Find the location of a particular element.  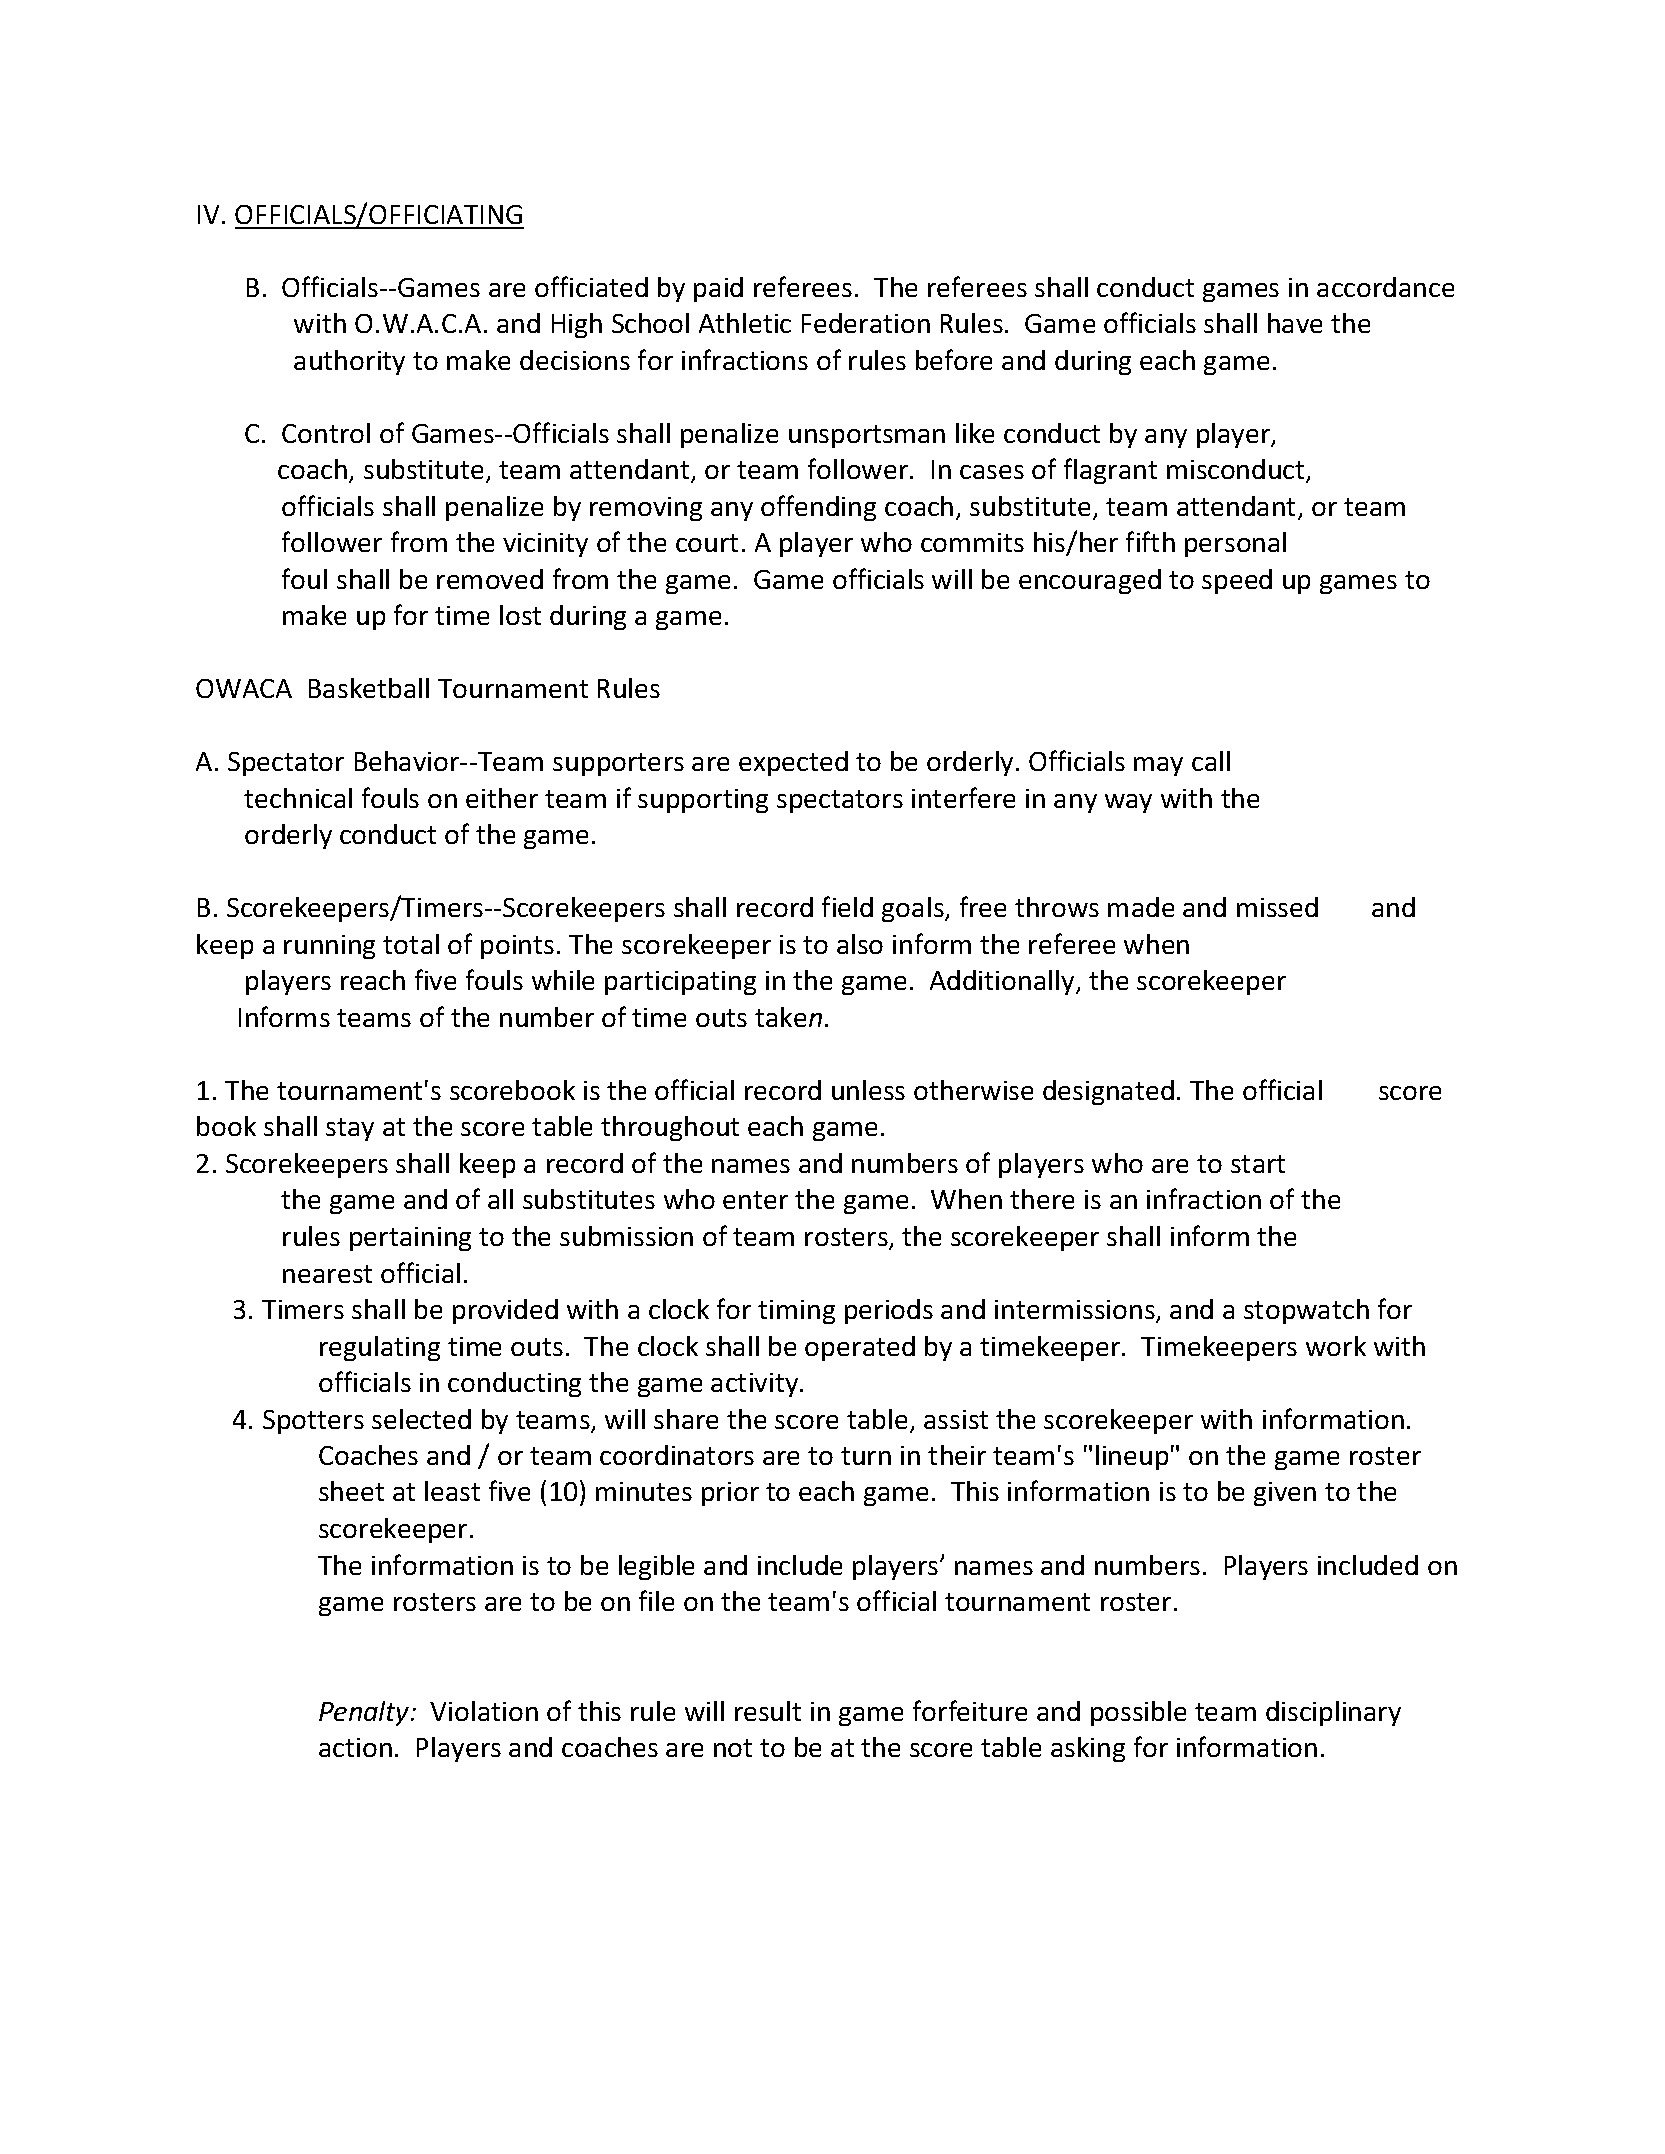

taken is located at coordinates (788, 1017).
